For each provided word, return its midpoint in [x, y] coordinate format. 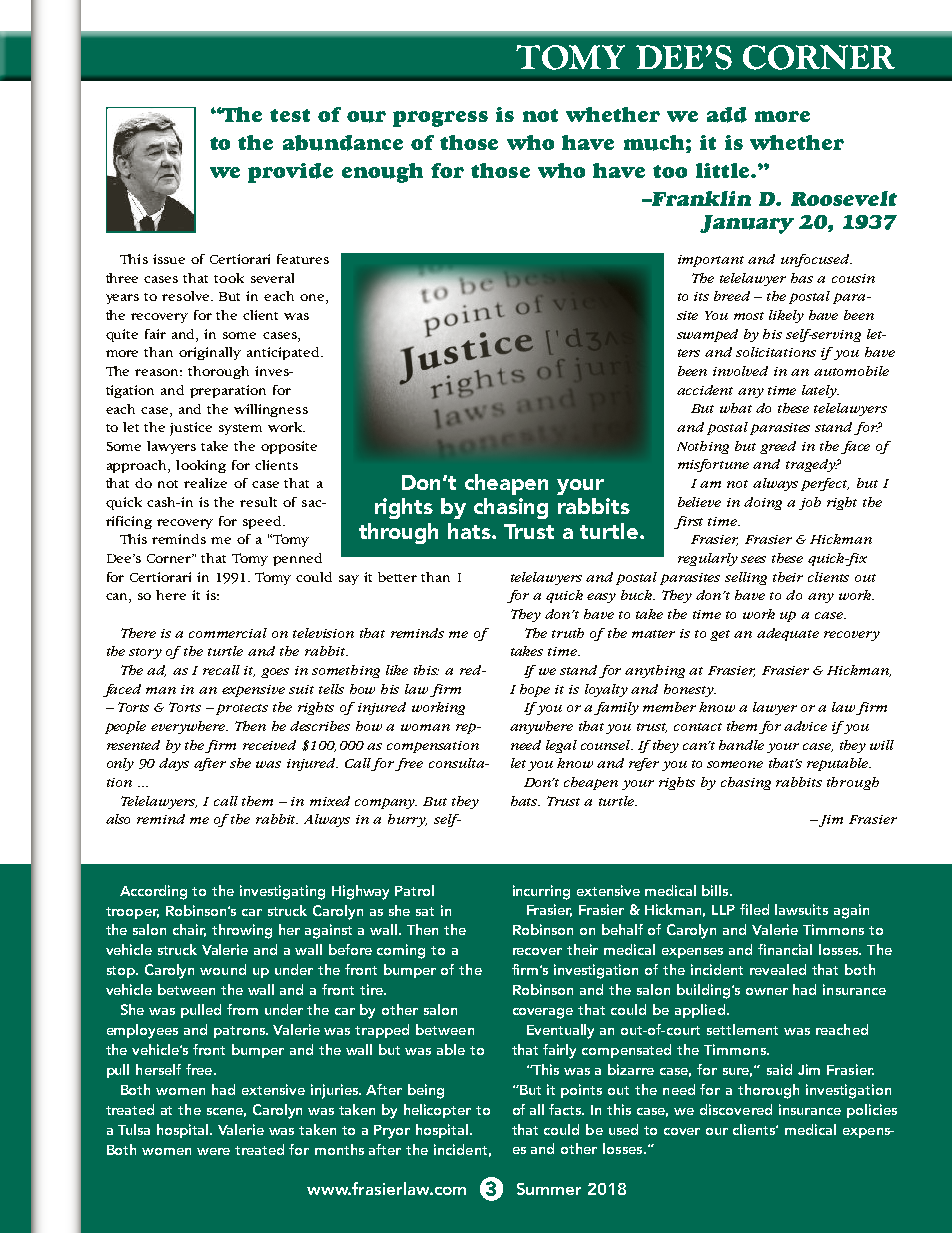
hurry [407, 820]
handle [741, 745]
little [724, 170]
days [174, 764]
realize [205, 483]
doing [763, 503]
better [397, 577]
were [213, 1151]
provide [290, 173]
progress [440, 119]
